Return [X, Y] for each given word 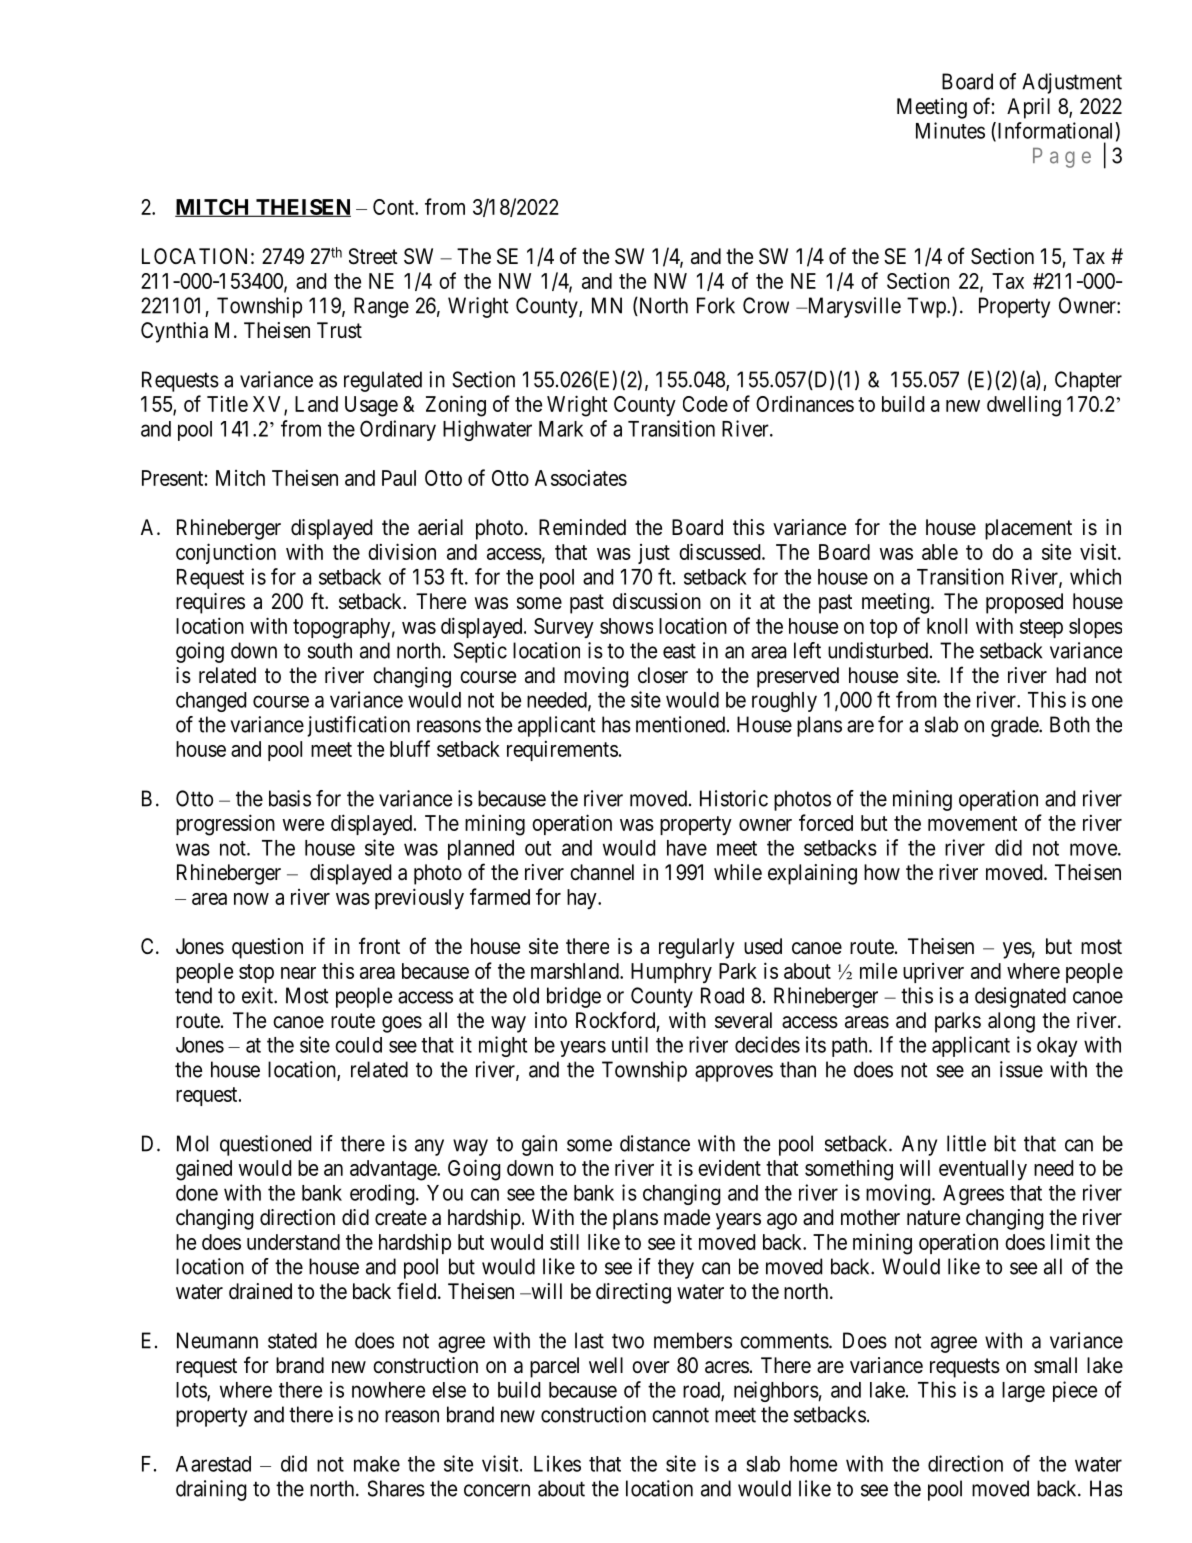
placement [1028, 529]
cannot [680, 1415]
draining [211, 1490]
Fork [716, 305]
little [966, 1143]
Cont [394, 207]
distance [655, 1143]
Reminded [582, 527]
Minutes [950, 130]
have [687, 848]
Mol [192, 1143]
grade [1015, 726]
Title [227, 403]
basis [290, 798]
